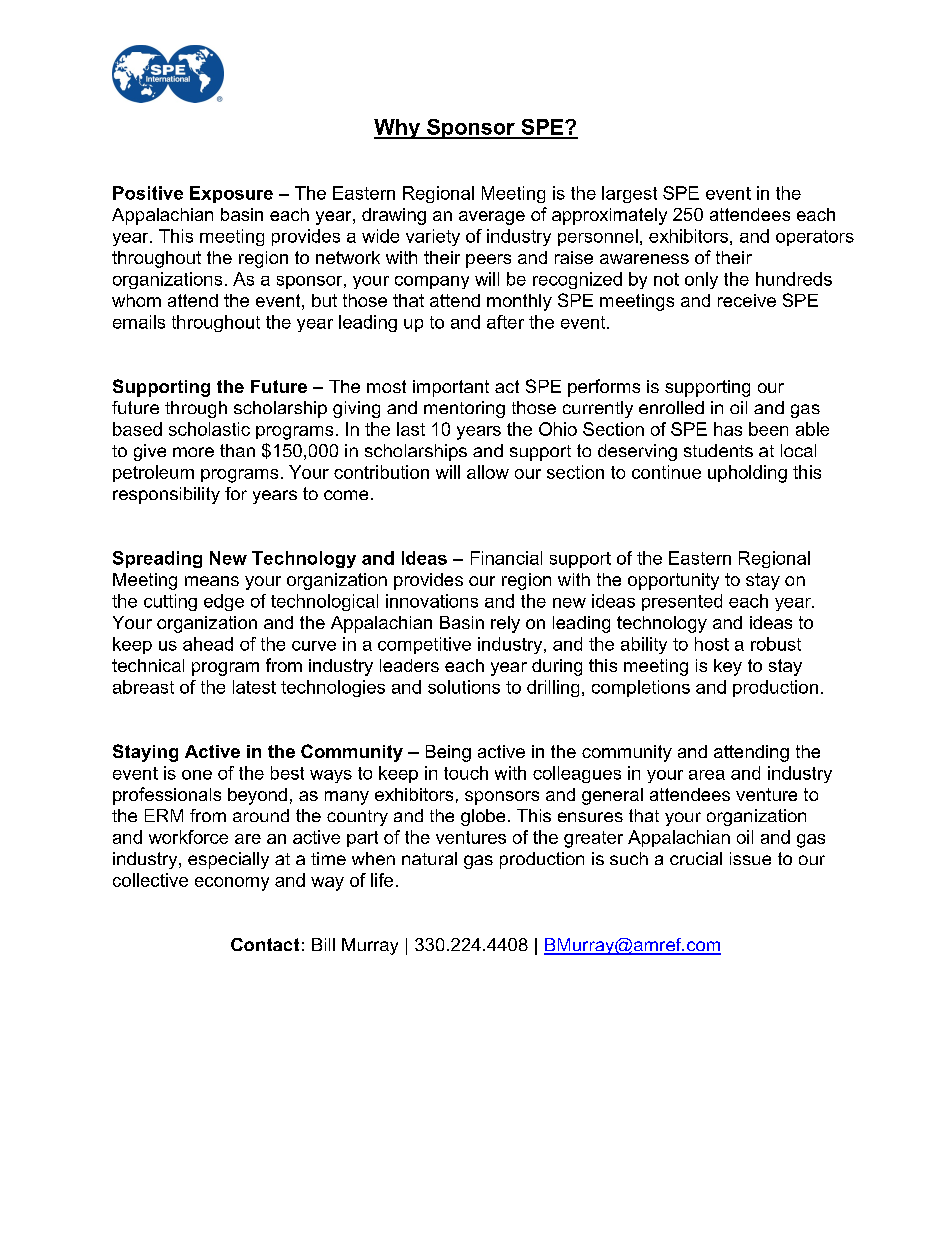  What do you see at coordinates (157, 559) in the screenshot?
I see `Spreading` at bounding box center [157, 559].
